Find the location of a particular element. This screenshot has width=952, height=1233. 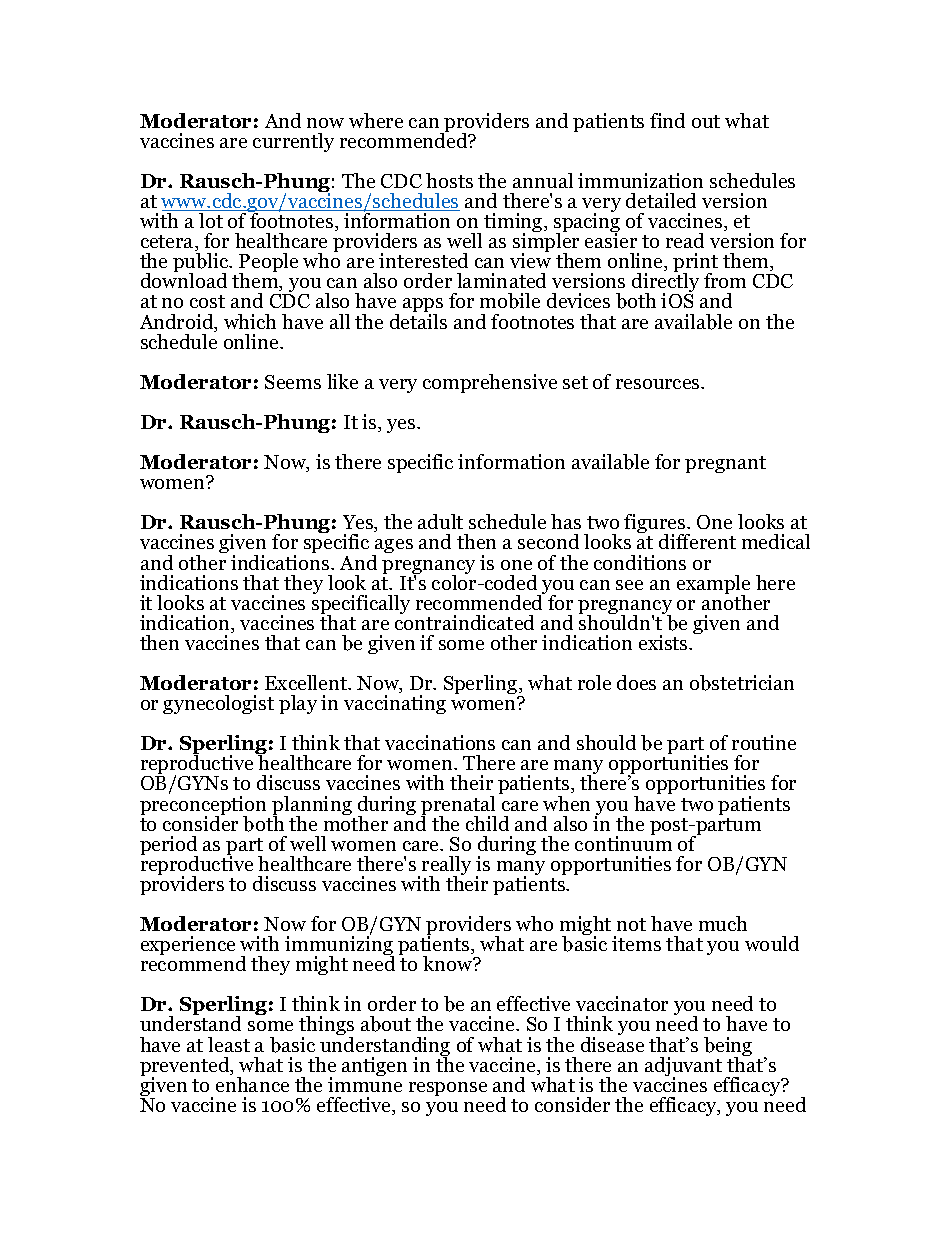

find is located at coordinates (667, 120).
